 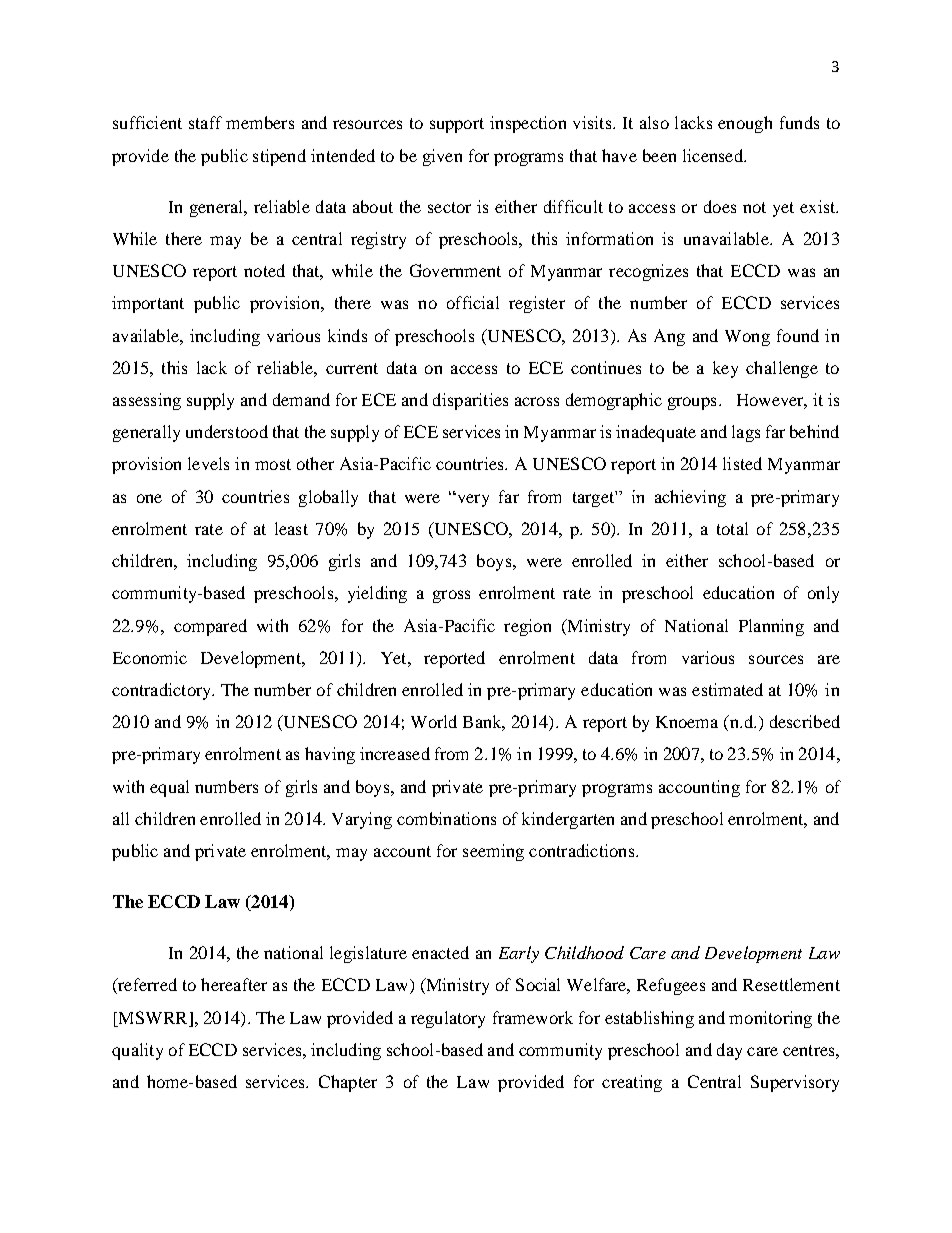 What do you see at coordinates (771, 627) in the screenshot?
I see `Planning` at bounding box center [771, 627].
